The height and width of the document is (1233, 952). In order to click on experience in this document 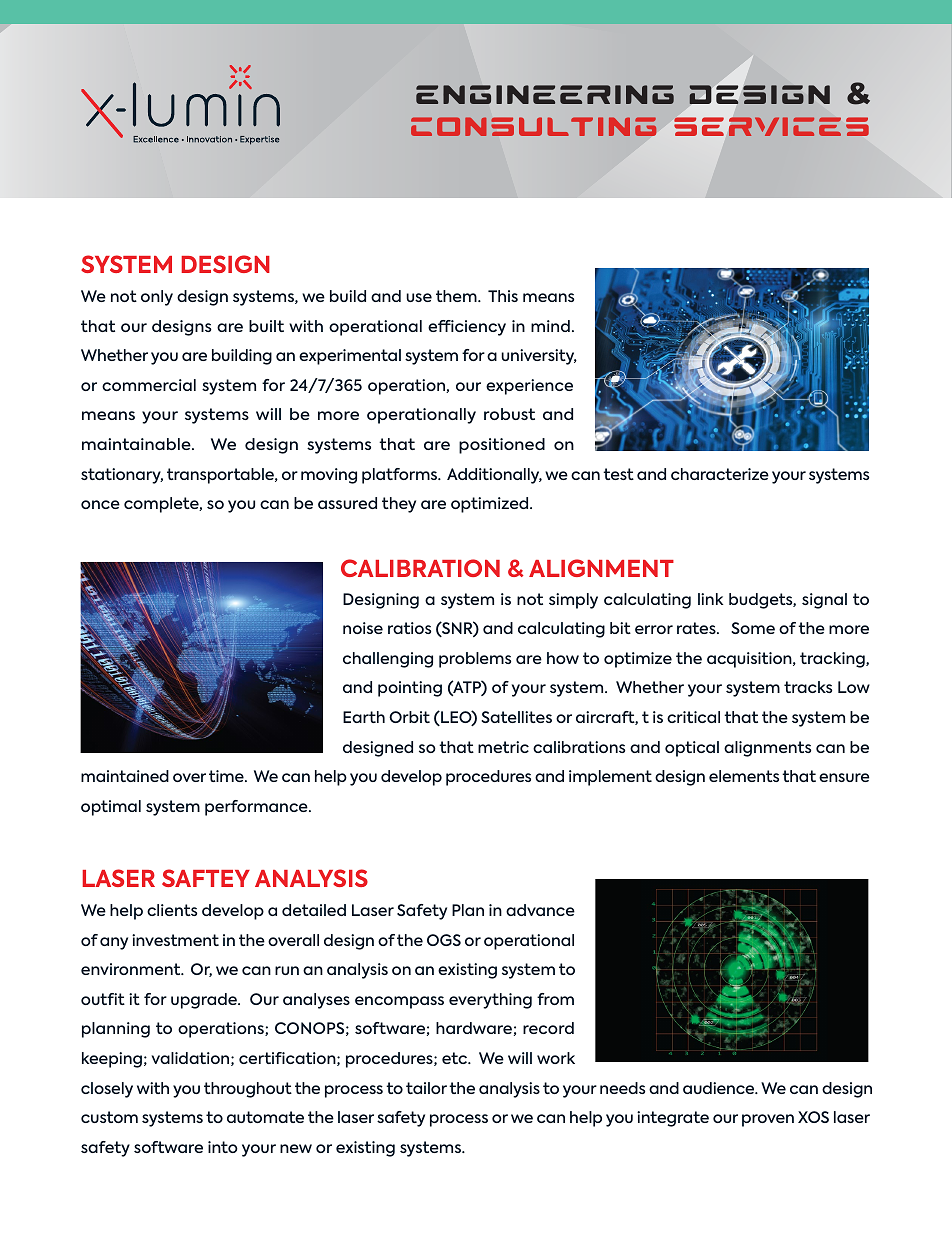, I will do `click(529, 387)`.
